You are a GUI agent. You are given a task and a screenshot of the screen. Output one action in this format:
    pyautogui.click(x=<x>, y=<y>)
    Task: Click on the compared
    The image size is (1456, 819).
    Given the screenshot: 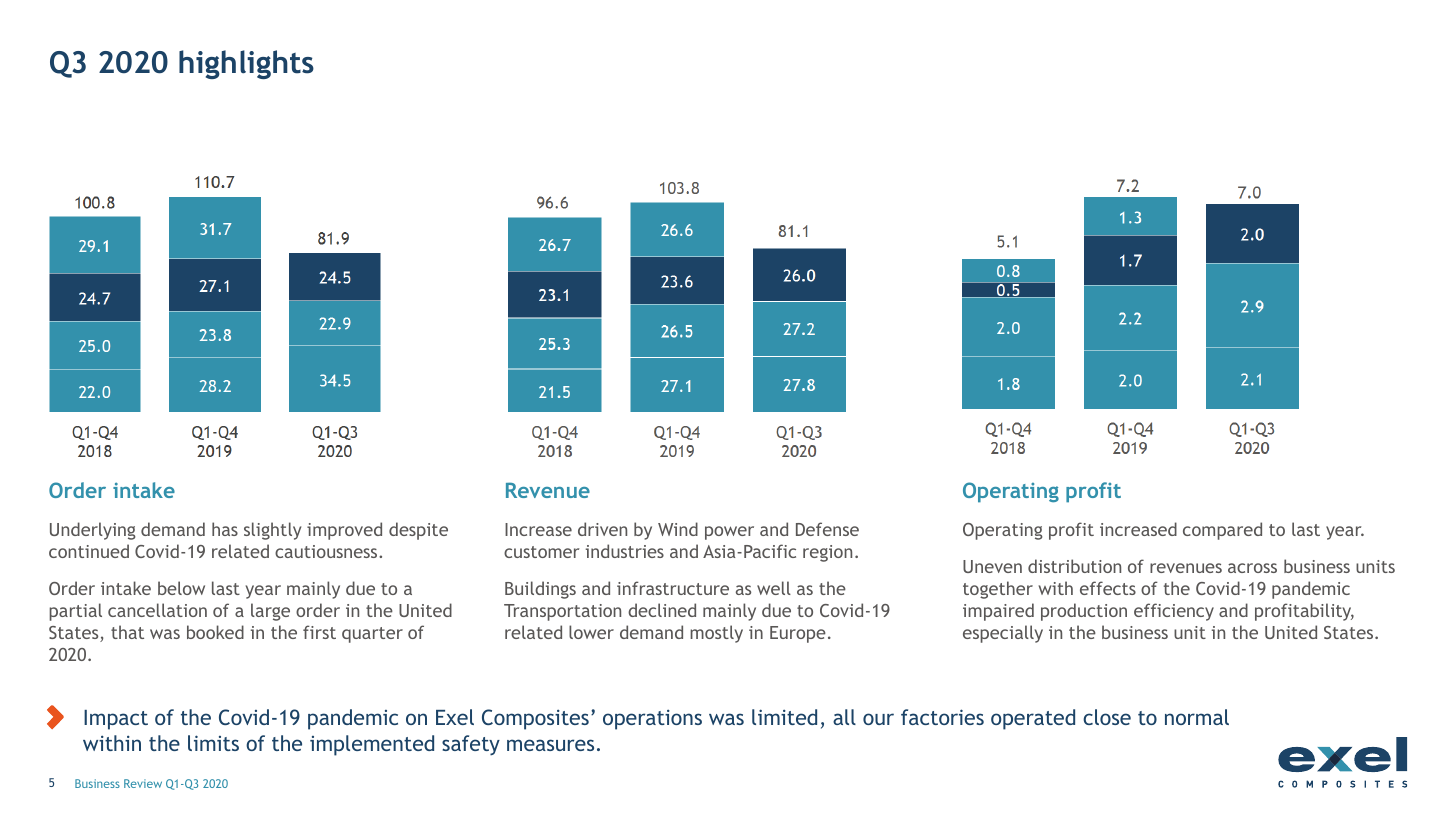 What is the action you would take?
    pyautogui.click(x=1222, y=531)
